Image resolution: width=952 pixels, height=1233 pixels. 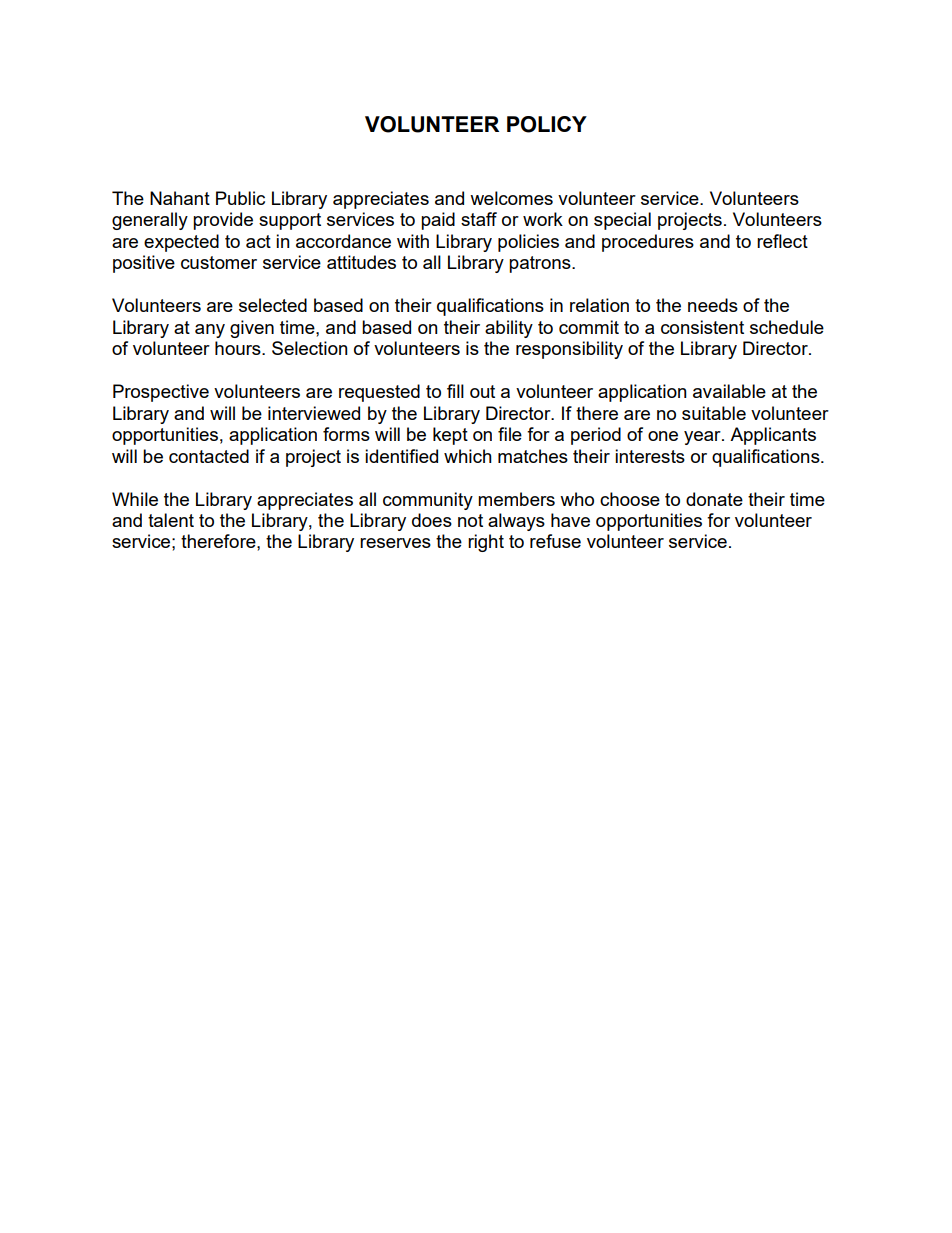 What do you see at coordinates (648, 243) in the image?
I see `procedures` at bounding box center [648, 243].
